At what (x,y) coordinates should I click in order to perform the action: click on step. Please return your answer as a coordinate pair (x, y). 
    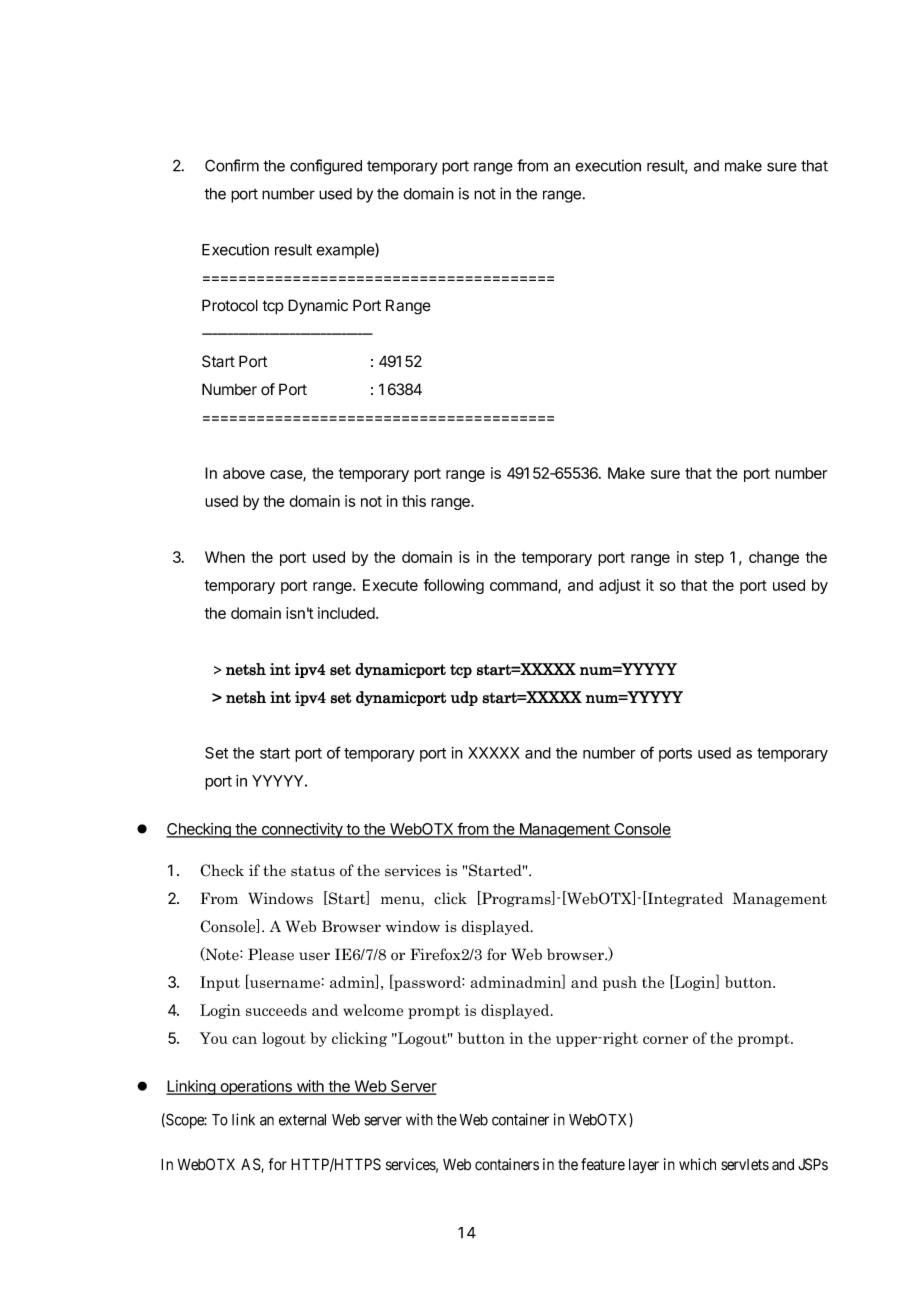
    Looking at the image, I should click on (709, 559).
